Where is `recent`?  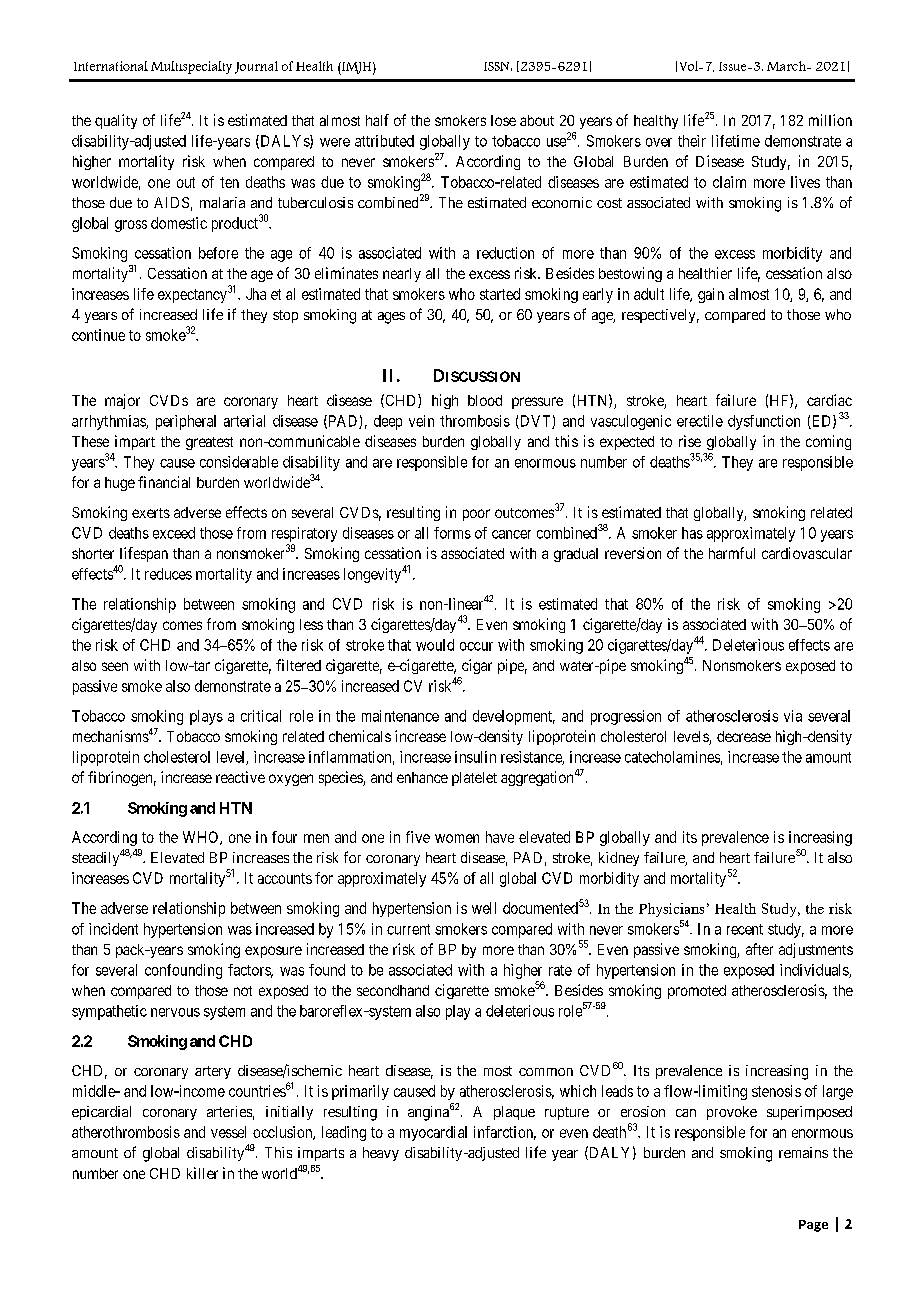
recent is located at coordinates (745, 929).
